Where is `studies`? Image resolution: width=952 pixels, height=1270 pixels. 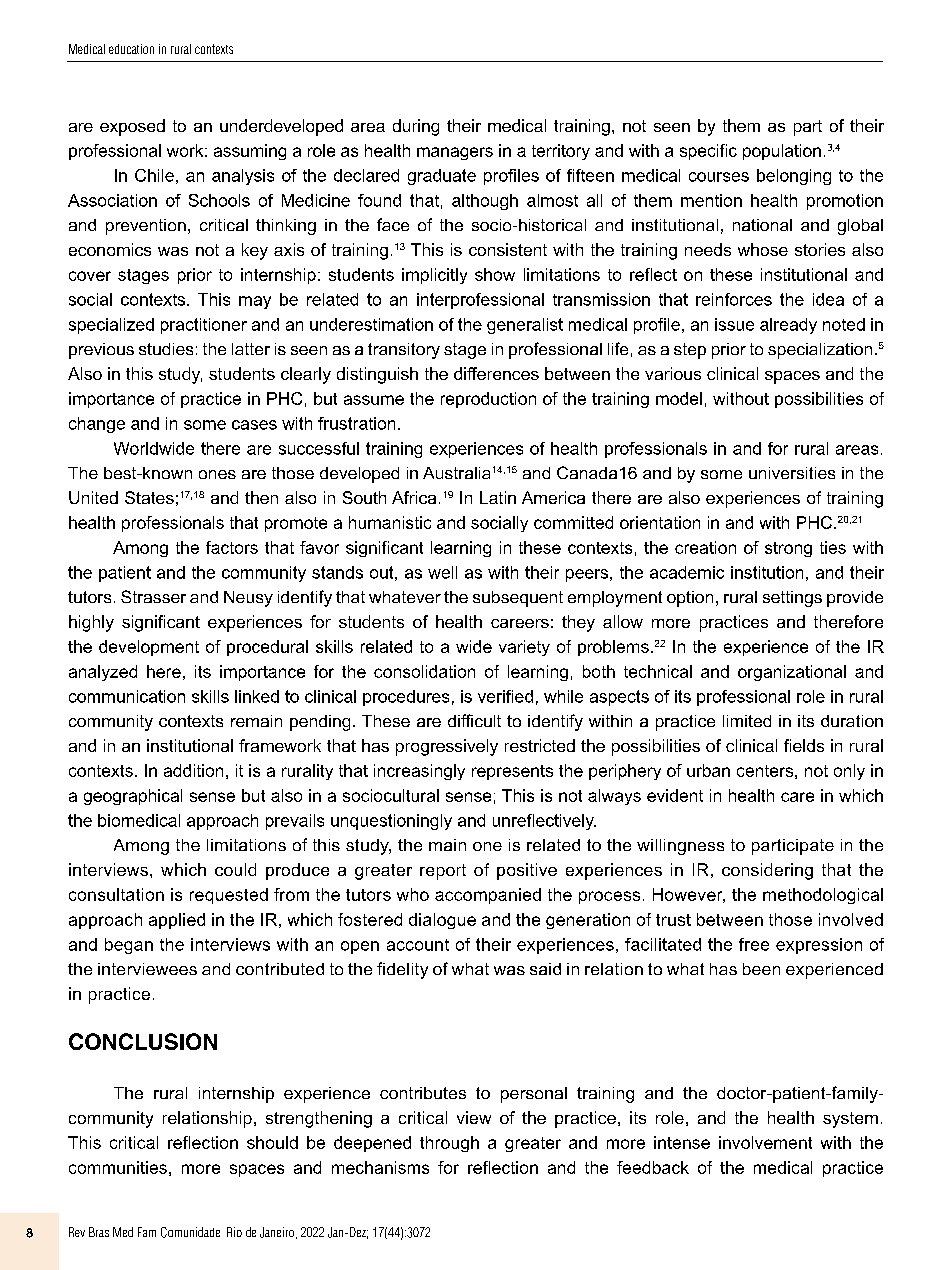 studies is located at coordinates (166, 349).
